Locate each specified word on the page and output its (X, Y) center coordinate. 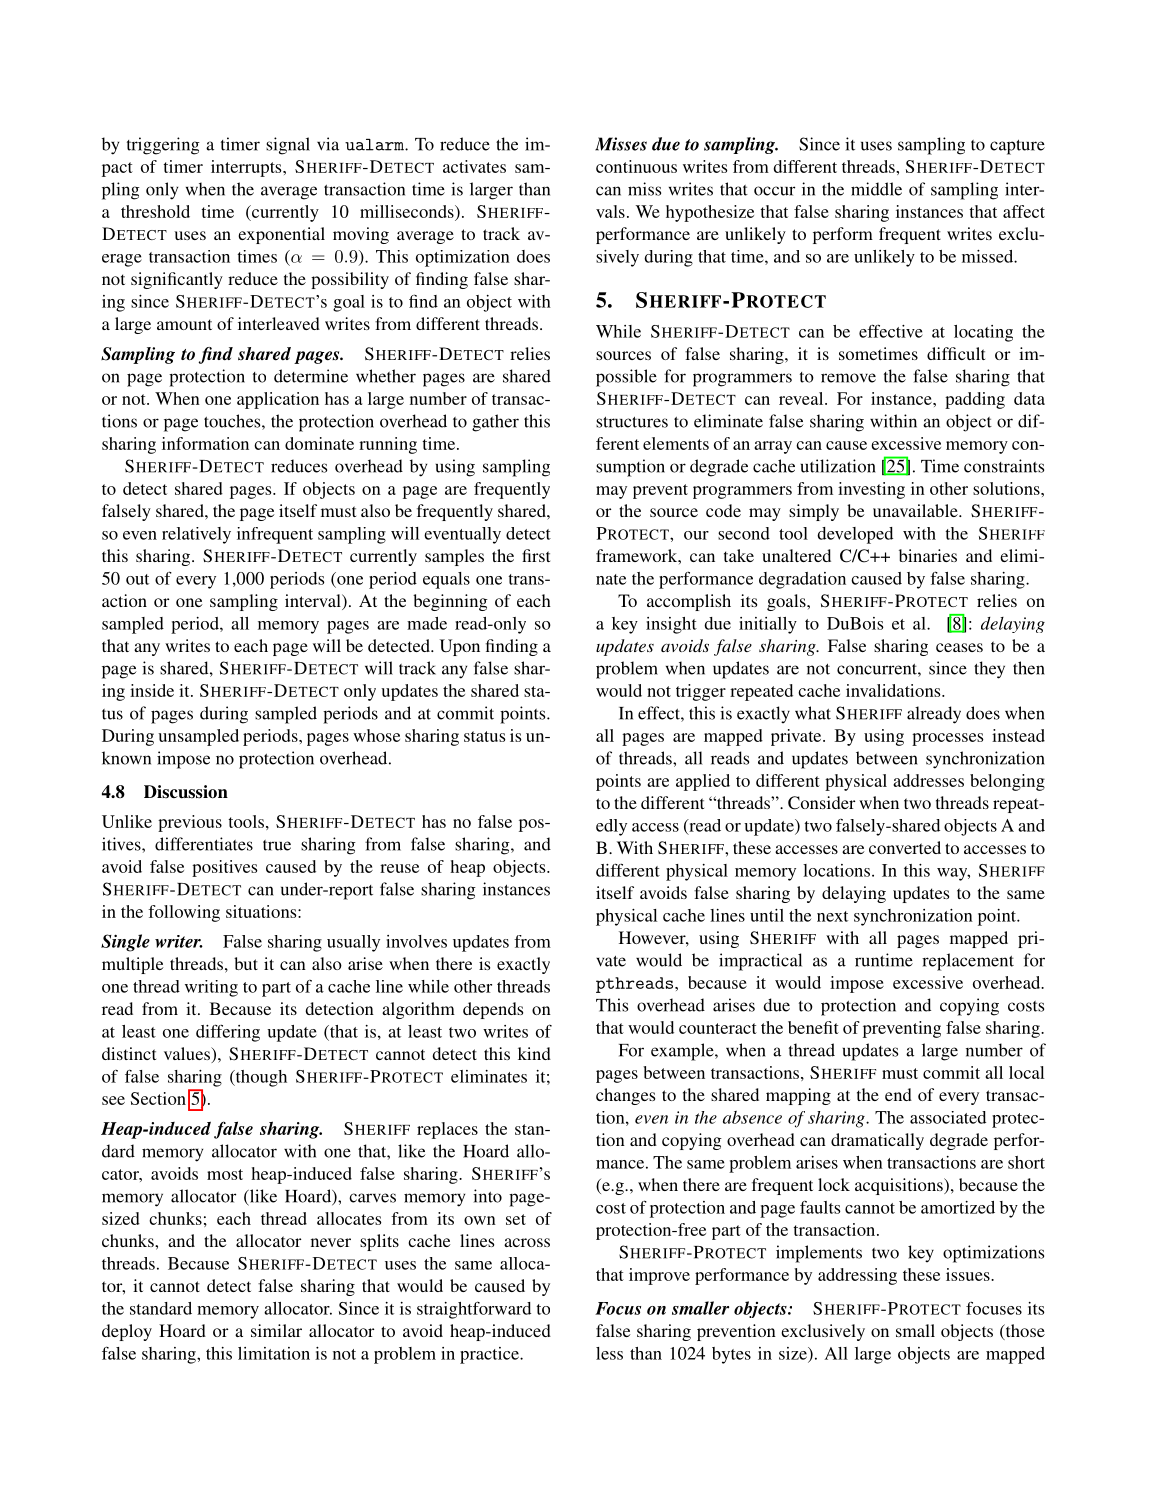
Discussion (186, 792)
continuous (636, 166)
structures (632, 422)
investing (871, 490)
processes (948, 739)
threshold (155, 211)
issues (969, 1274)
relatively (196, 535)
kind (534, 1053)
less (609, 1353)
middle (876, 189)
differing (228, 1033)
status (485, 736)
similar (276, 1330)
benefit (813, 1027)
